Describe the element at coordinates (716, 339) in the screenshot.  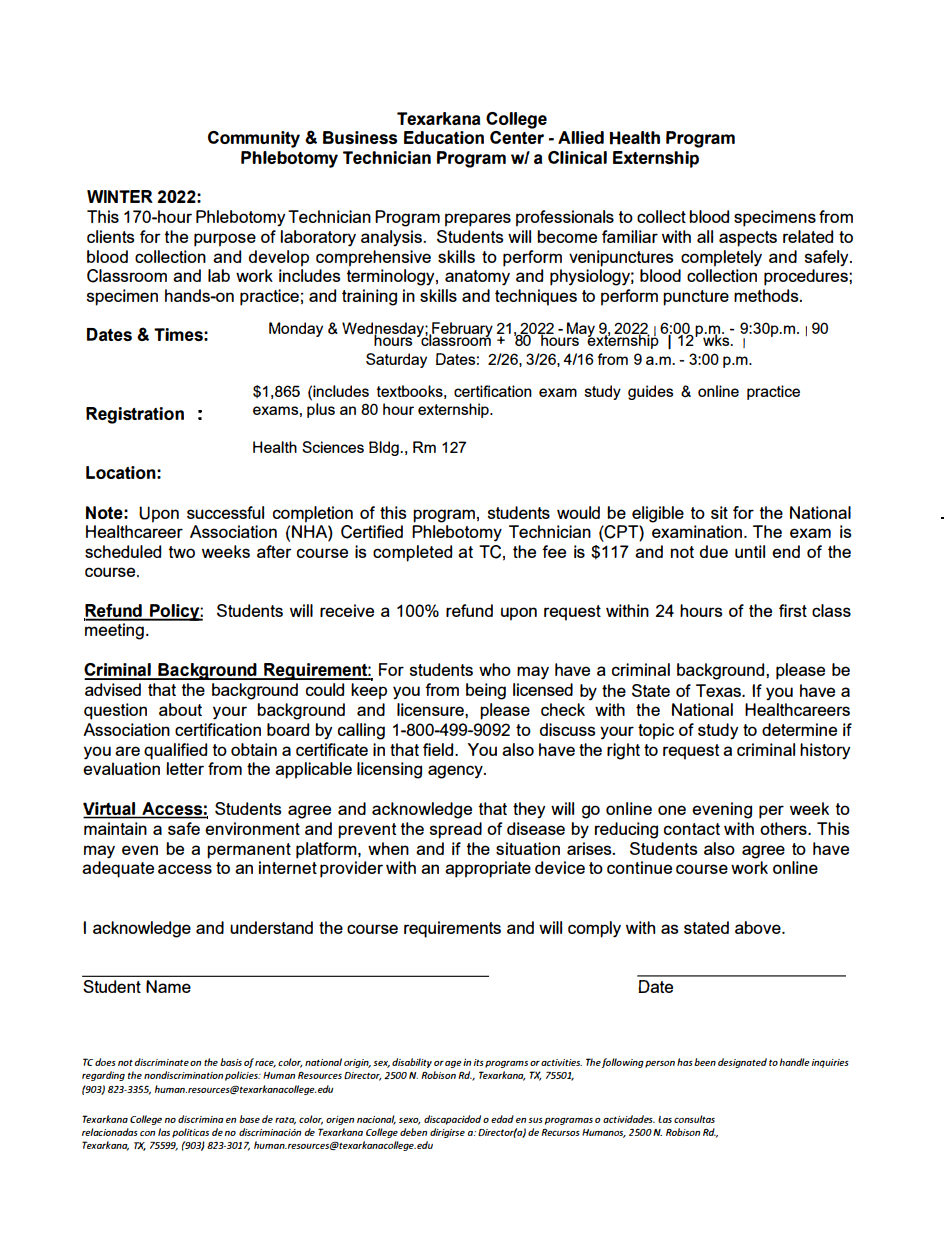
I see `wks` at that location.
